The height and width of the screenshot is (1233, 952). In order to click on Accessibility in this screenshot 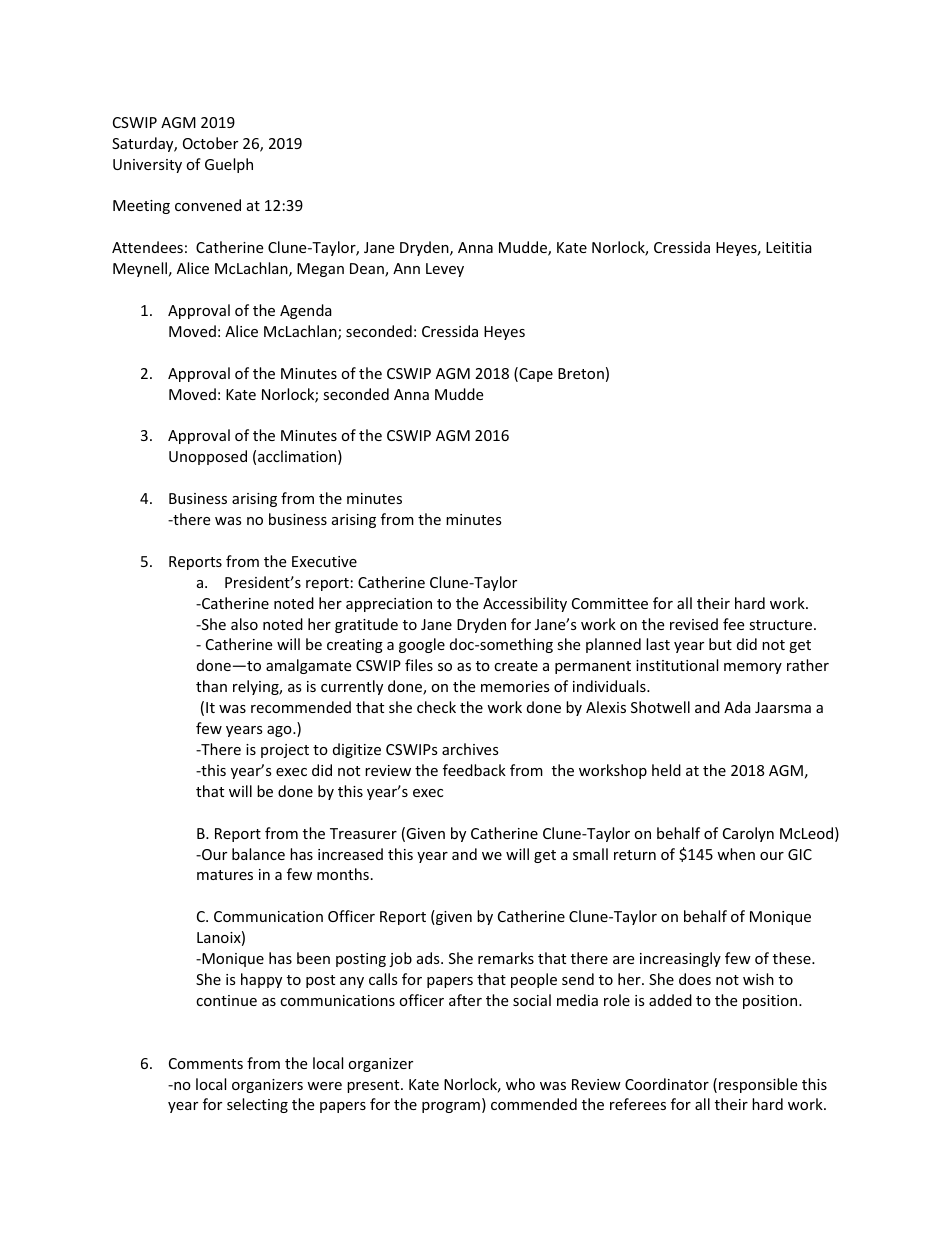, I will do `click(525, 604)`.
